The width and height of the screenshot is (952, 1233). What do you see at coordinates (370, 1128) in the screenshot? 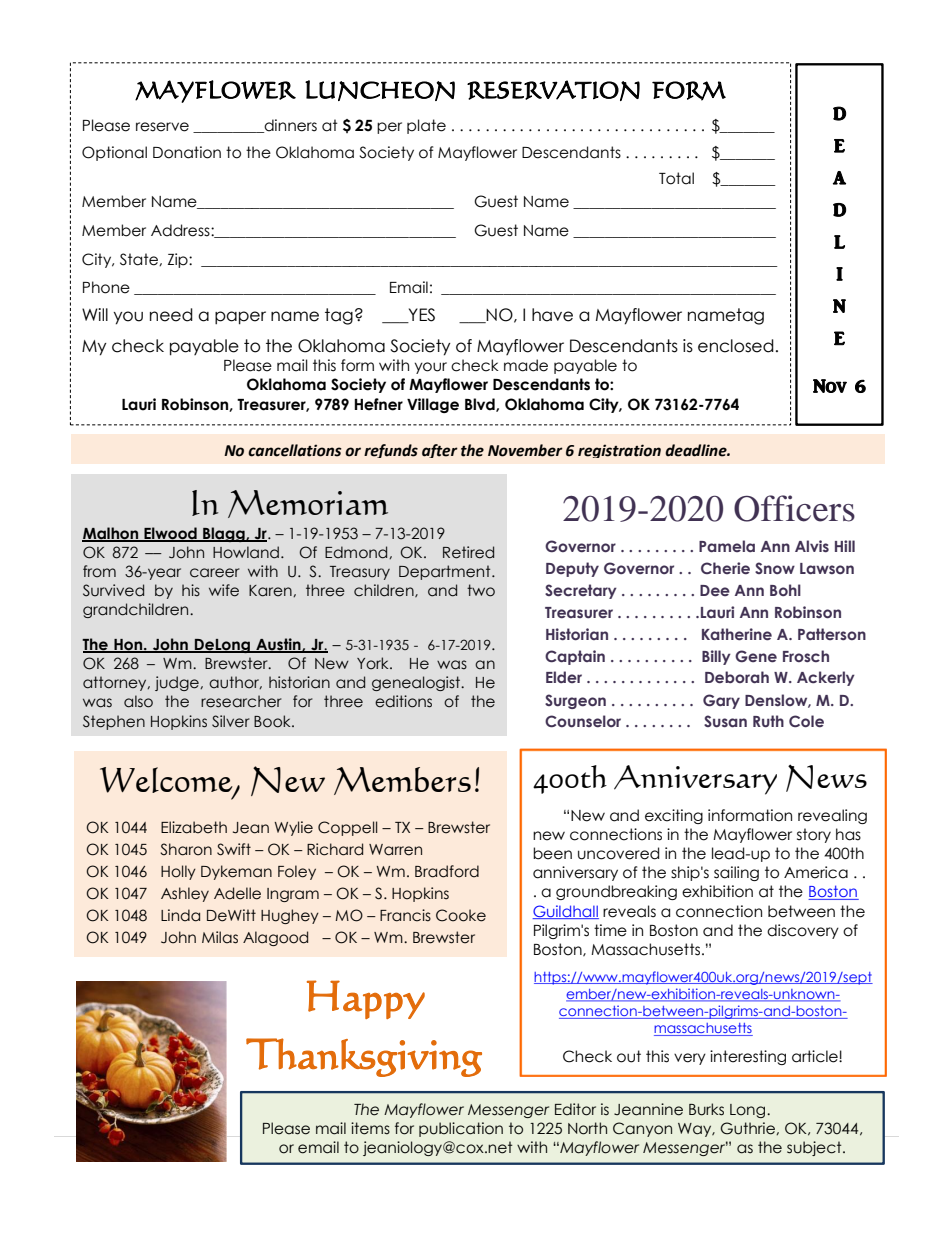
I see `items` at bounding box center [370, 1128].
